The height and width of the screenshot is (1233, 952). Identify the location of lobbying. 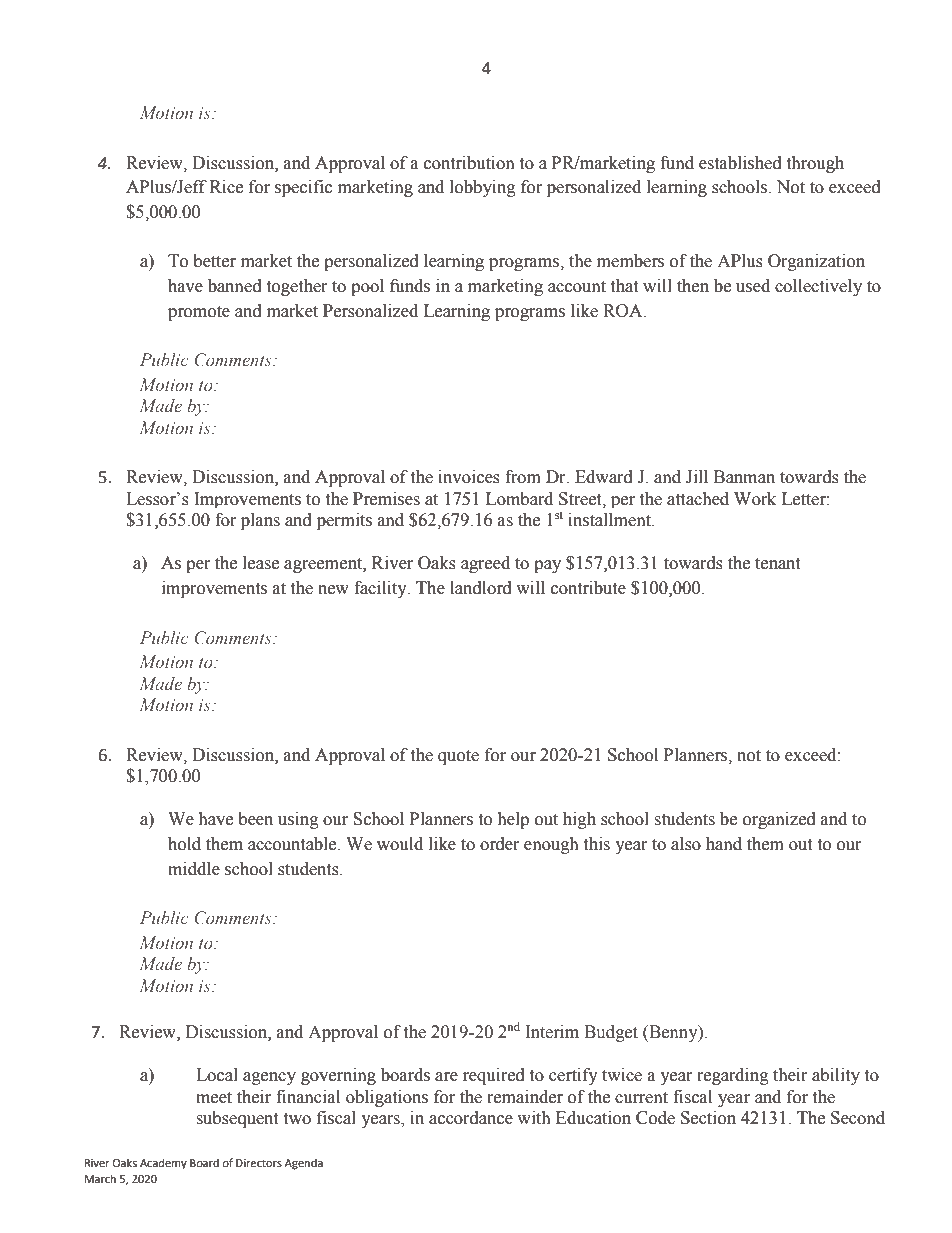
(483, 188).
